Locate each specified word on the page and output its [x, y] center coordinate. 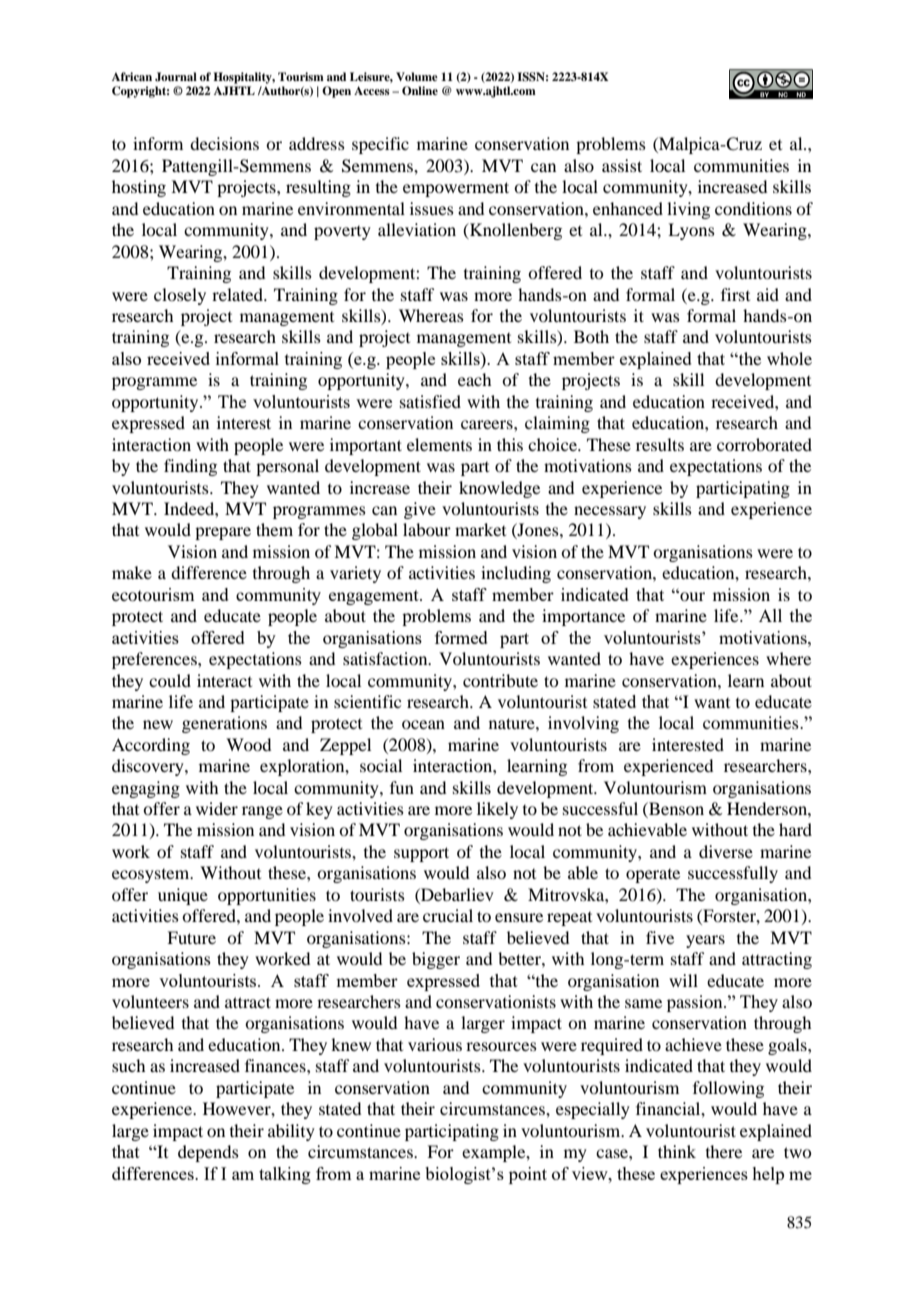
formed [461, 637]
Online [420, 90]
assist [622, 165]
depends [208, 1153]
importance [583, 617]
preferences [155, 660]
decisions [224, 143]
